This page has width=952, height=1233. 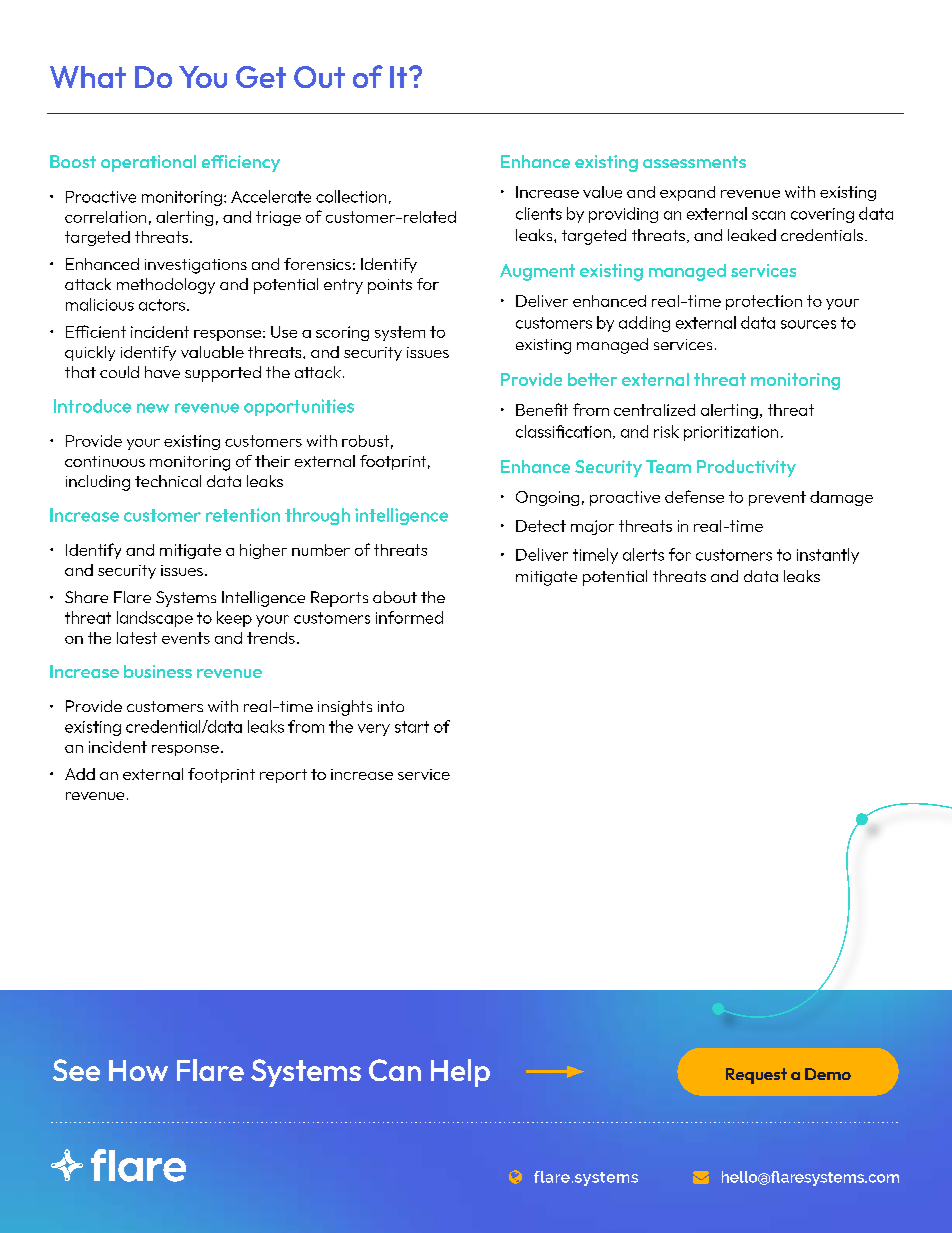 I want to click on business, so click(x=158, y=671).
